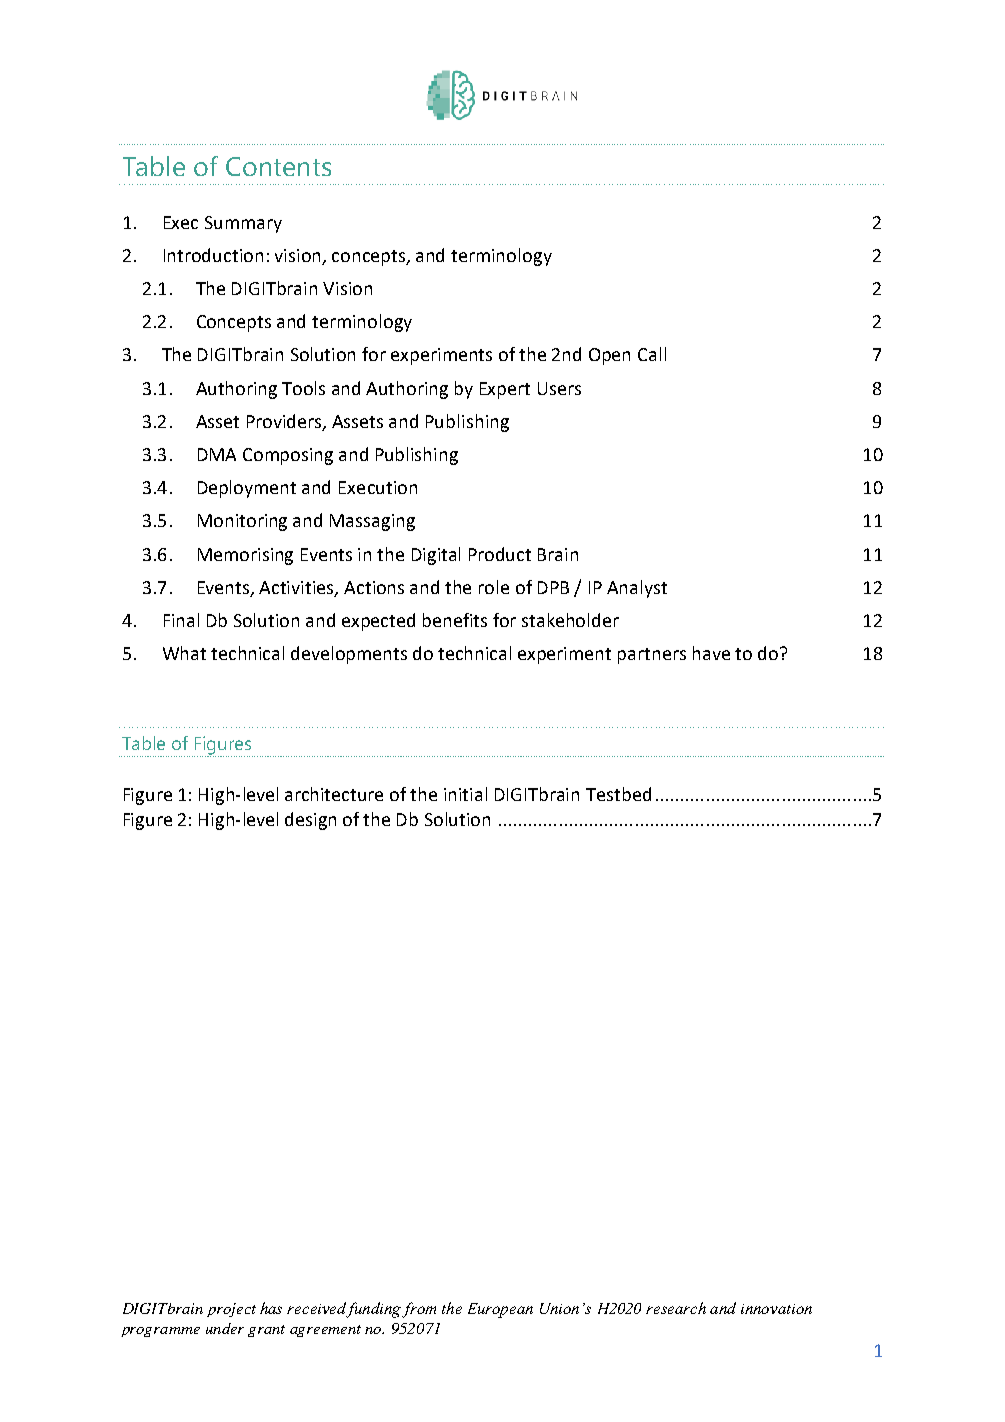 The height and width of the document is (1422, 1005). Describe the element at coordinates (711, 653) in the document. I see `have` at that location.
